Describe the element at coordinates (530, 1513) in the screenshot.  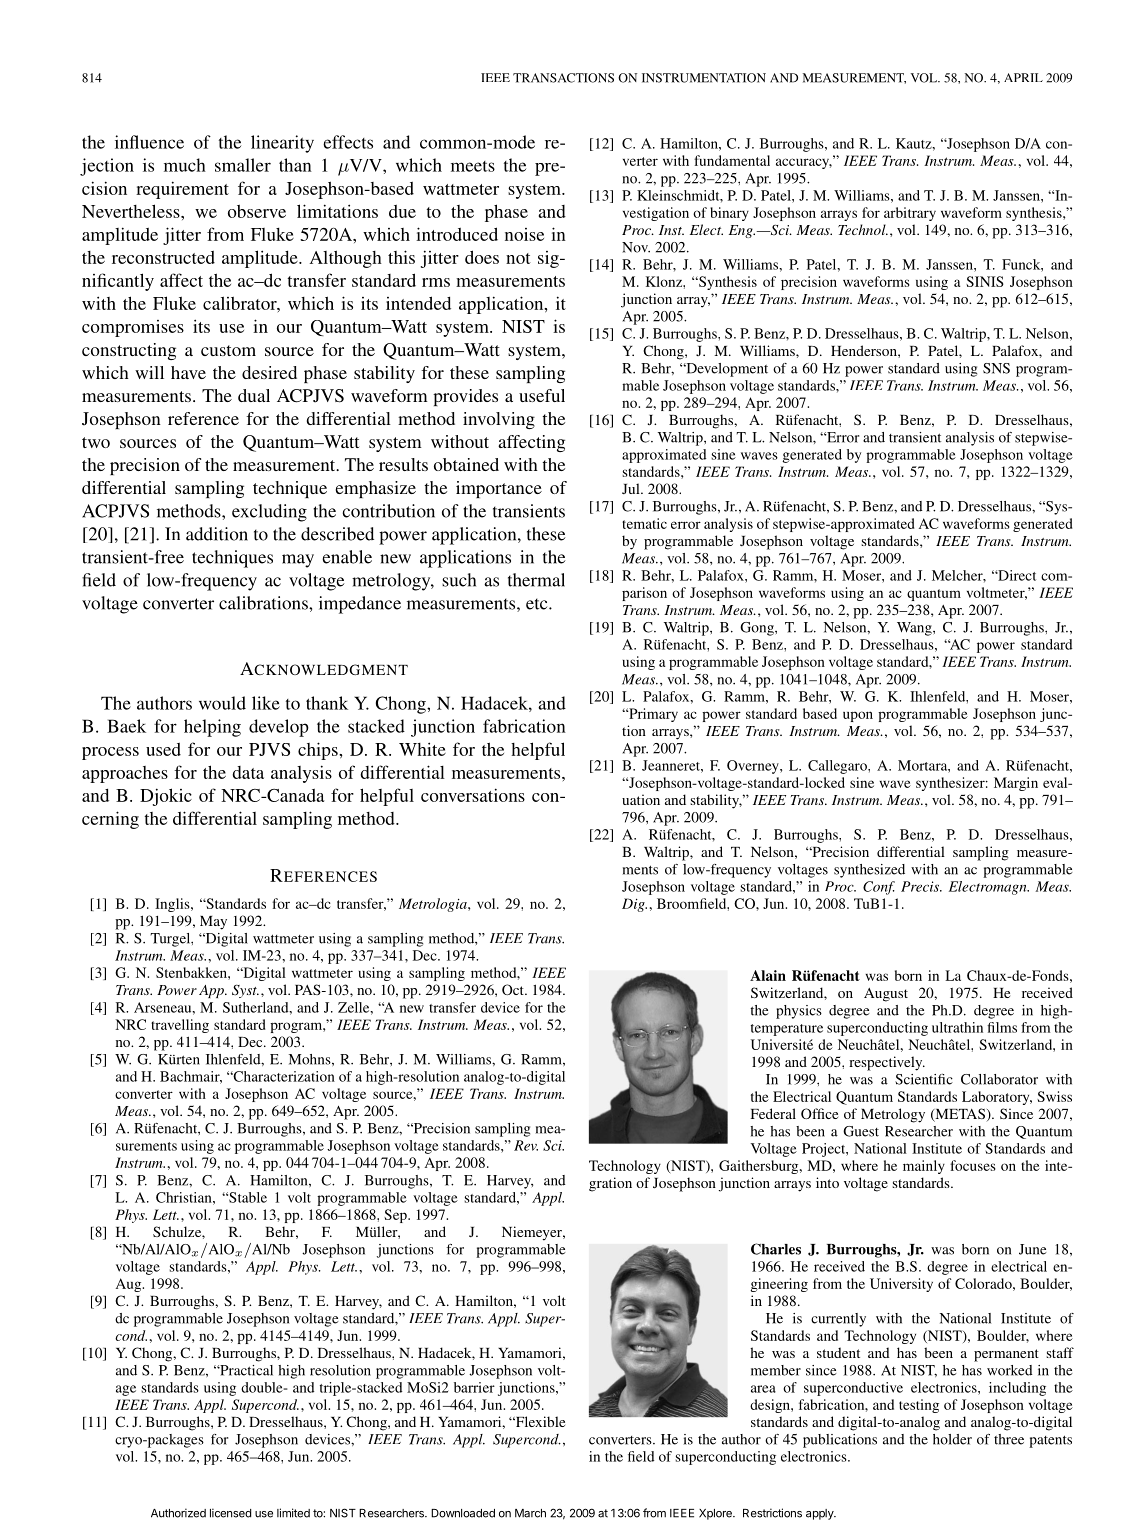
I see `March` at that location.
